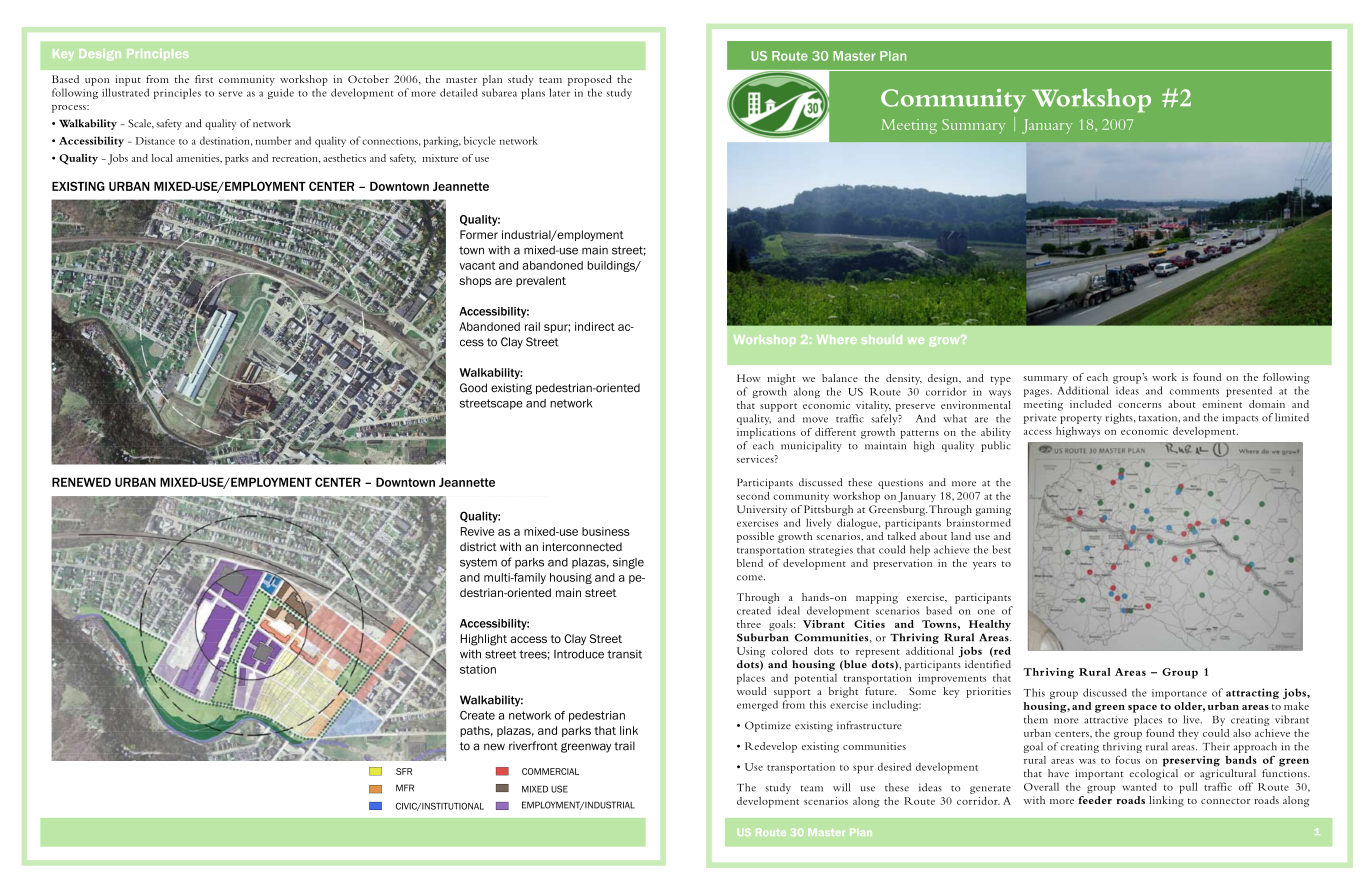 The height and width of the screenshot is (887, 1372). I want to click on SFR, so click(404, 771).
